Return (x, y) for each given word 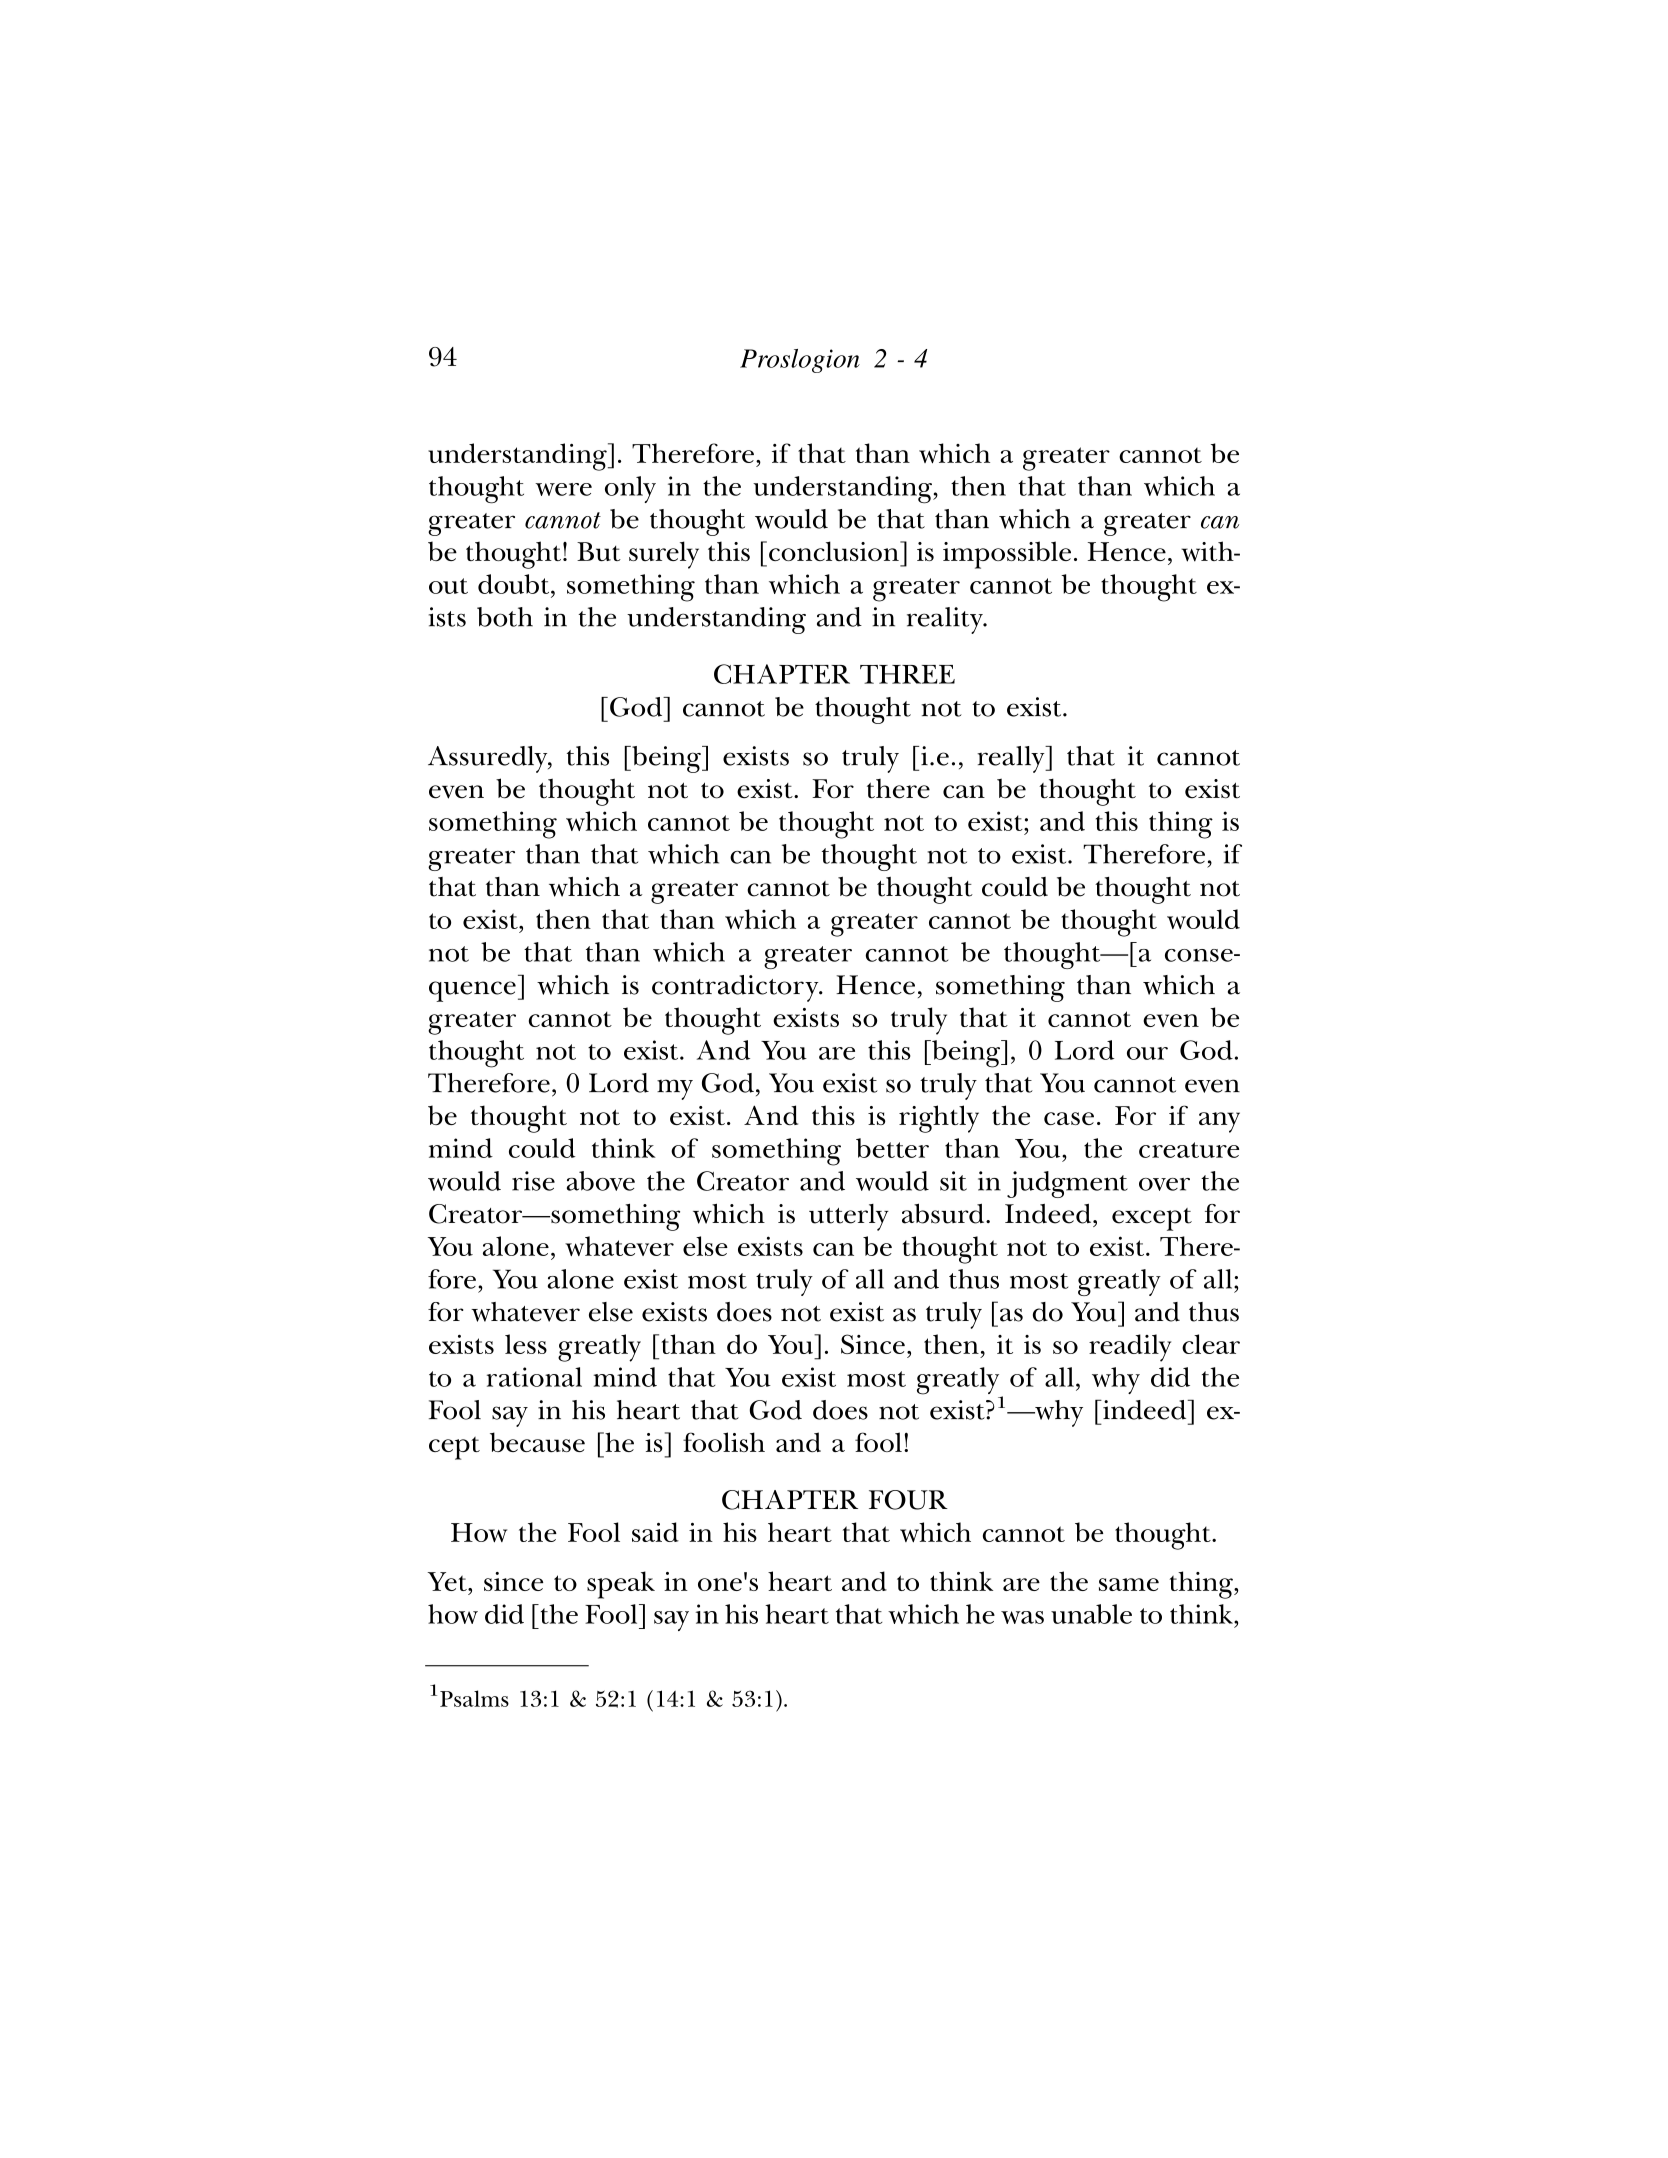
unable (1091, 1614)
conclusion (835, 551)
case (1069, 1118)
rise (533, 1181)
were (563, 489)
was (1022, 1617)
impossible (1007, 555)
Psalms (474, 1698)
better (892, 1148)
